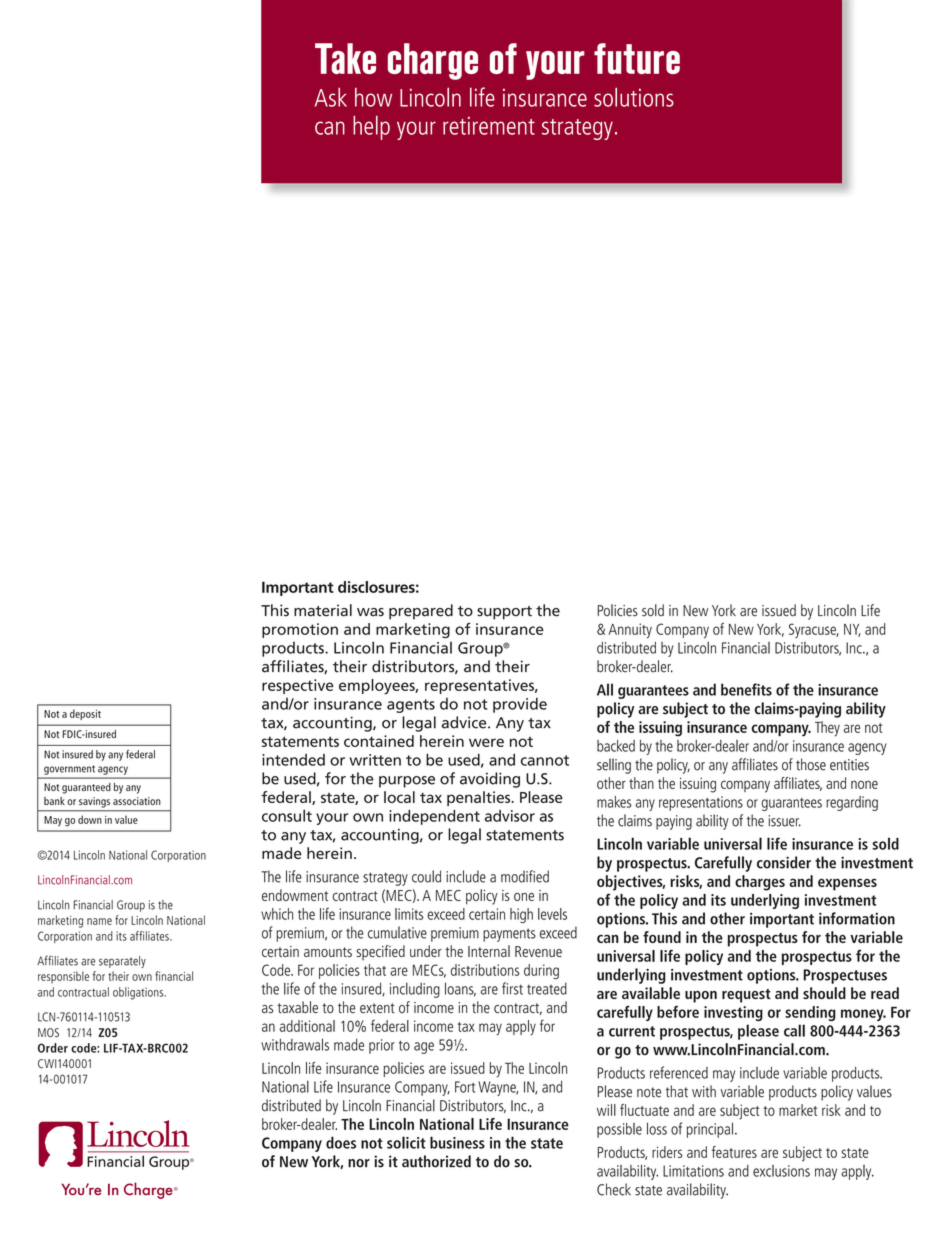 The height and width of the screenshot is (1233, 952). Describe the element at coordinates (781, 1171) in the screenshot. I see `exclusions` at that location.
